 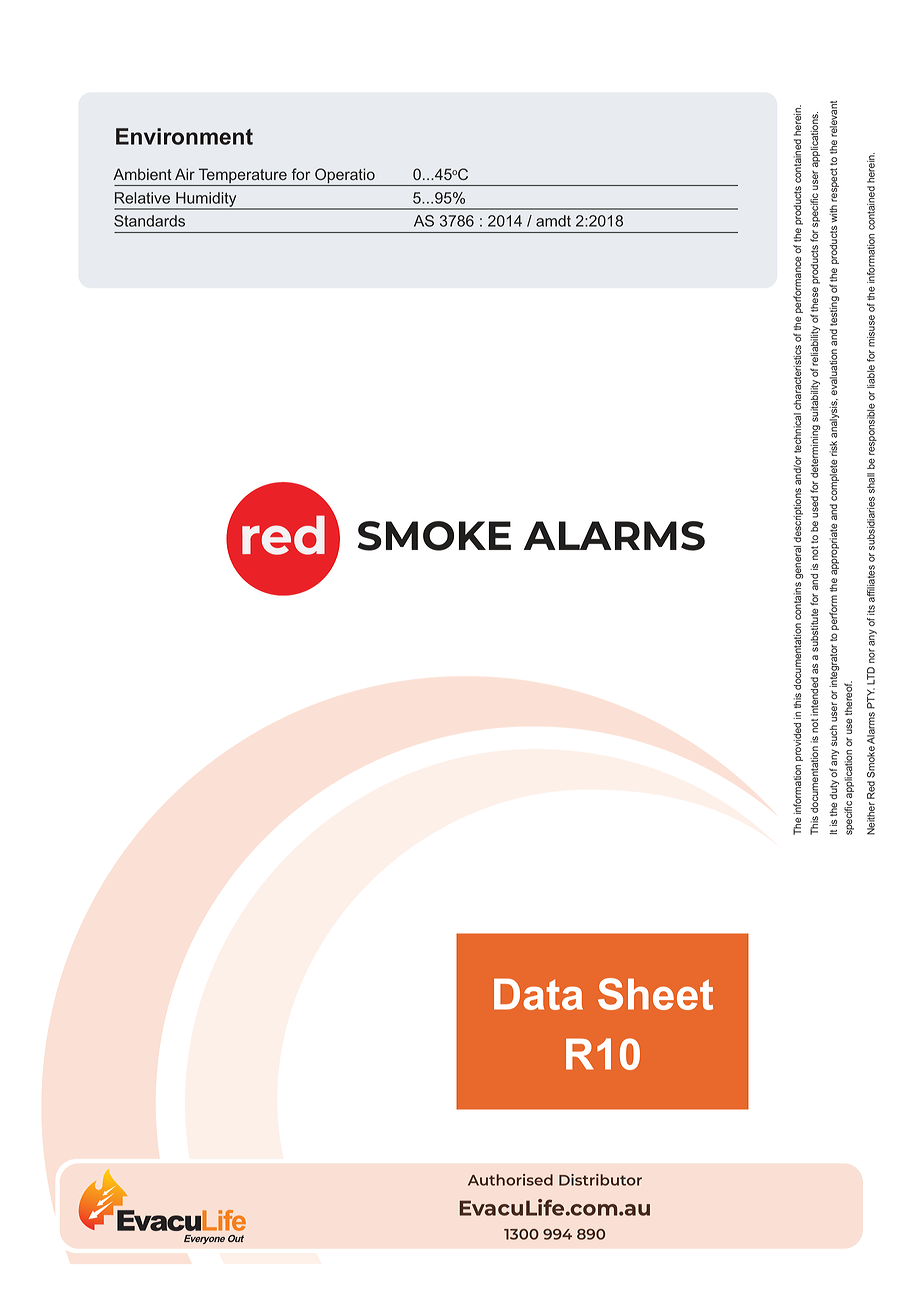 I want to click on Temperature, so click(x=242, y=177).
